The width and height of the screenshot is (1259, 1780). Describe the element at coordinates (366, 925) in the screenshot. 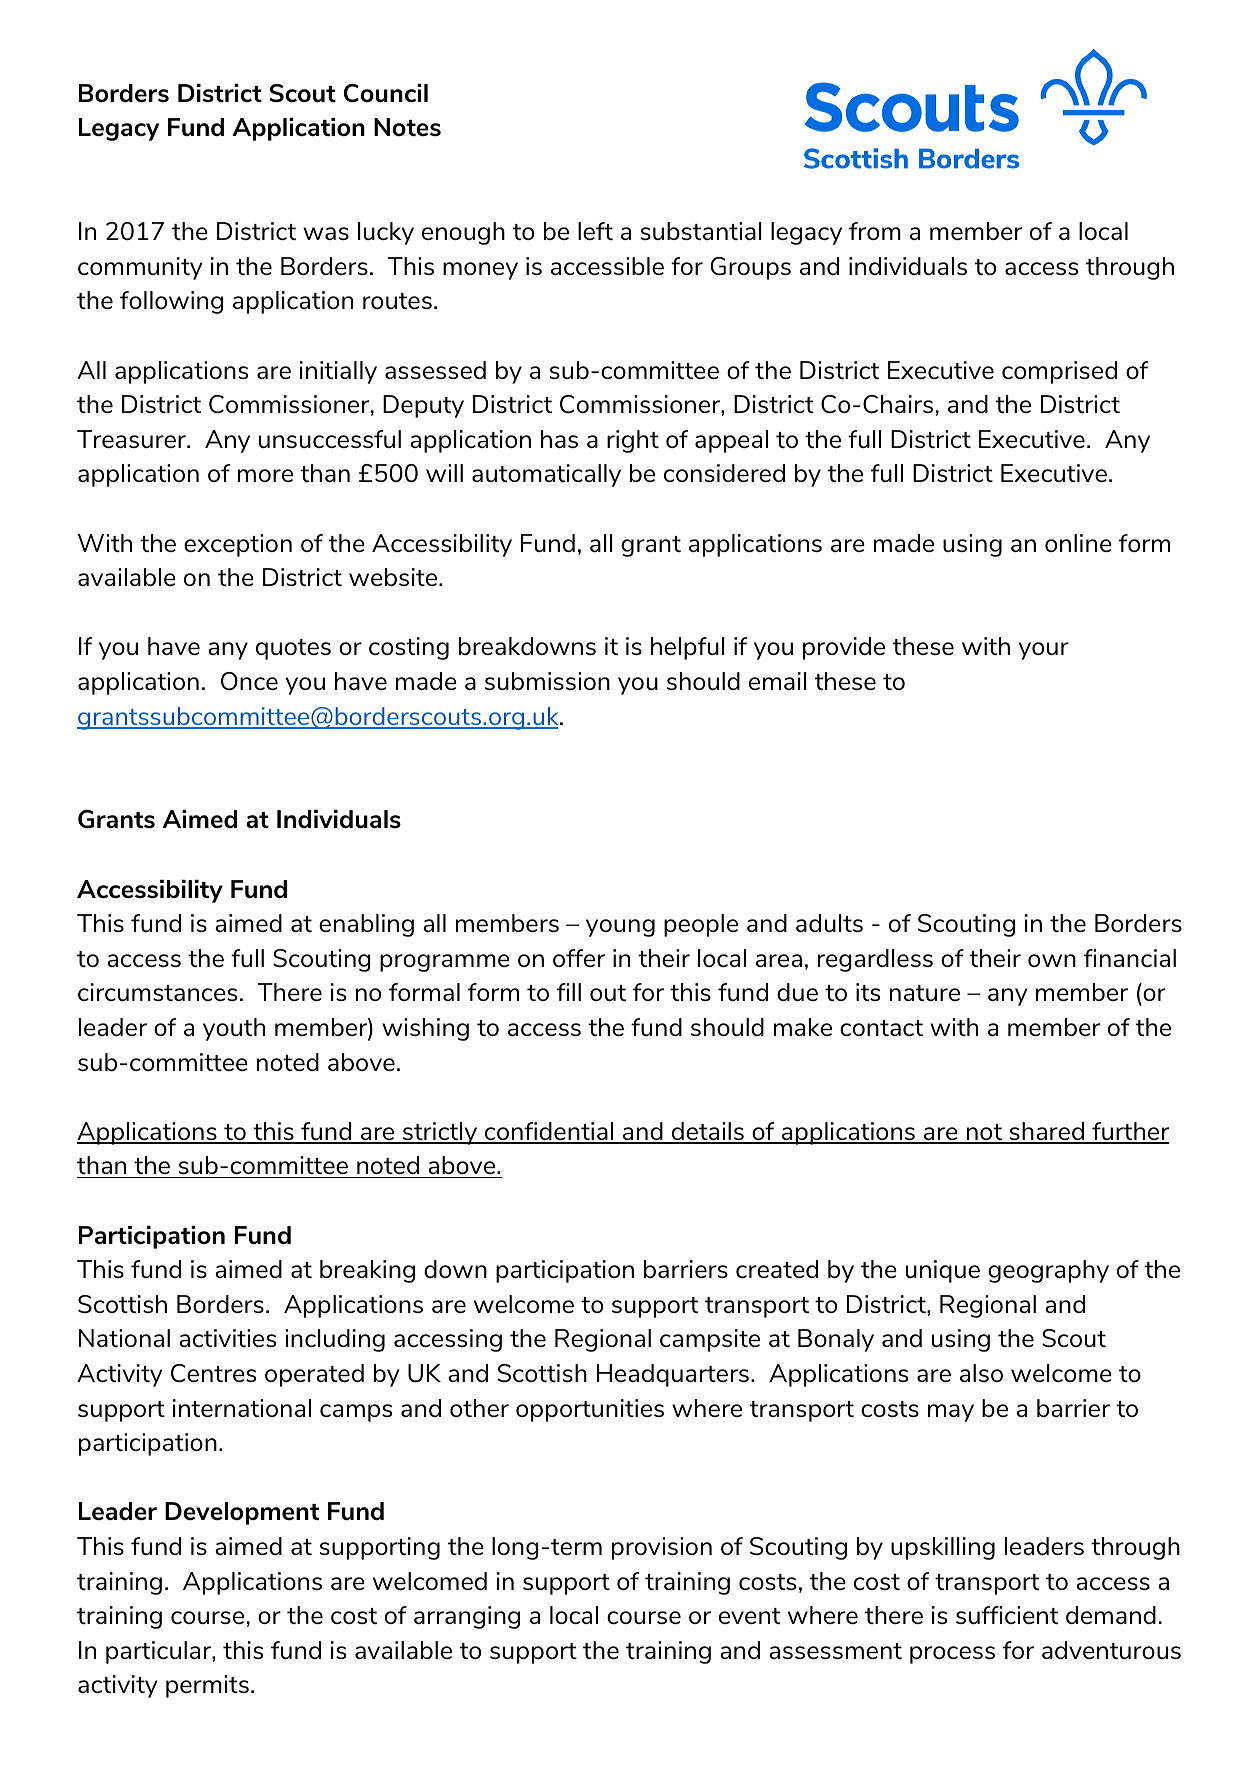

I see `enabling` at that location.
